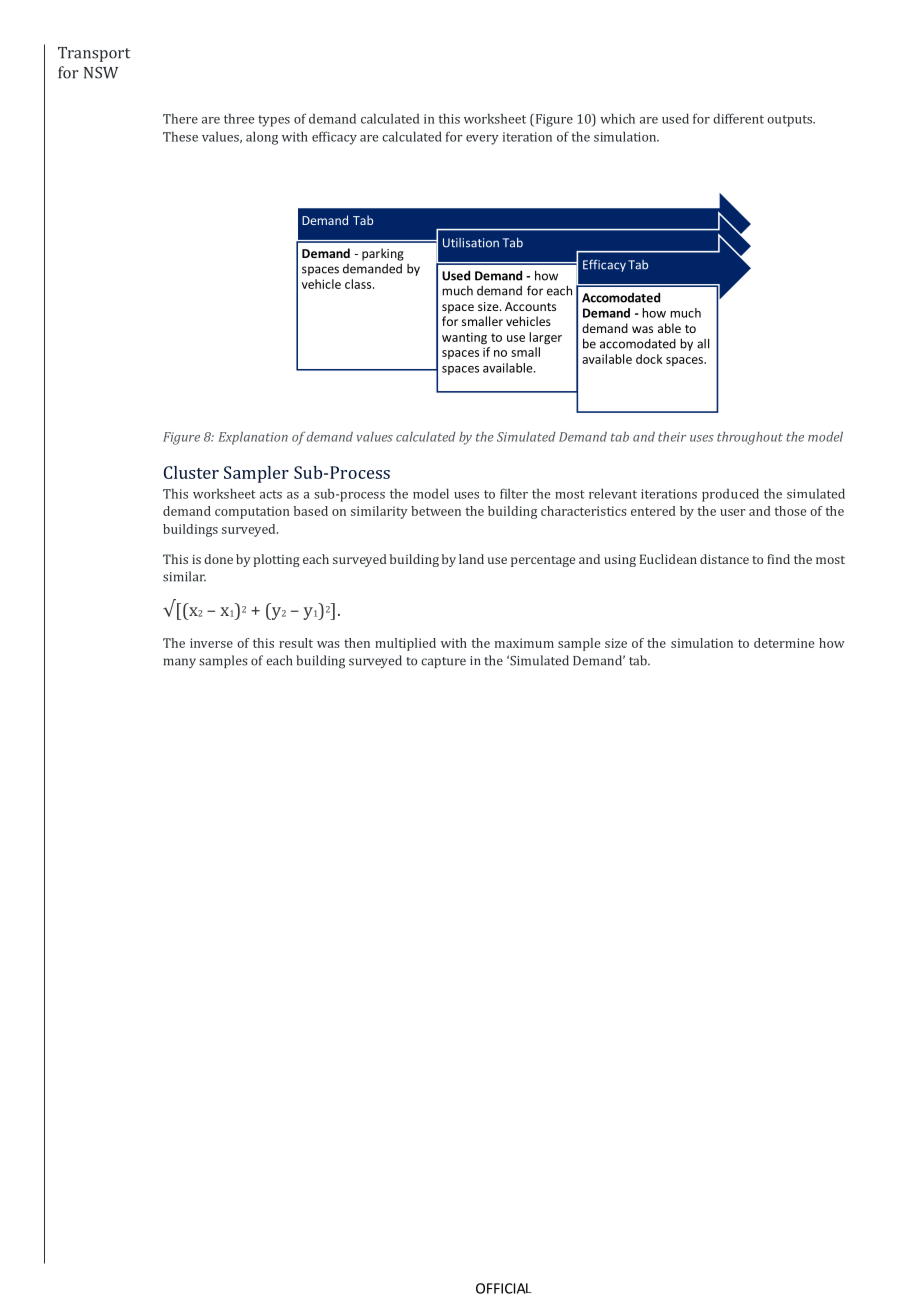  I want to click on wanting, so click(464, 339).
